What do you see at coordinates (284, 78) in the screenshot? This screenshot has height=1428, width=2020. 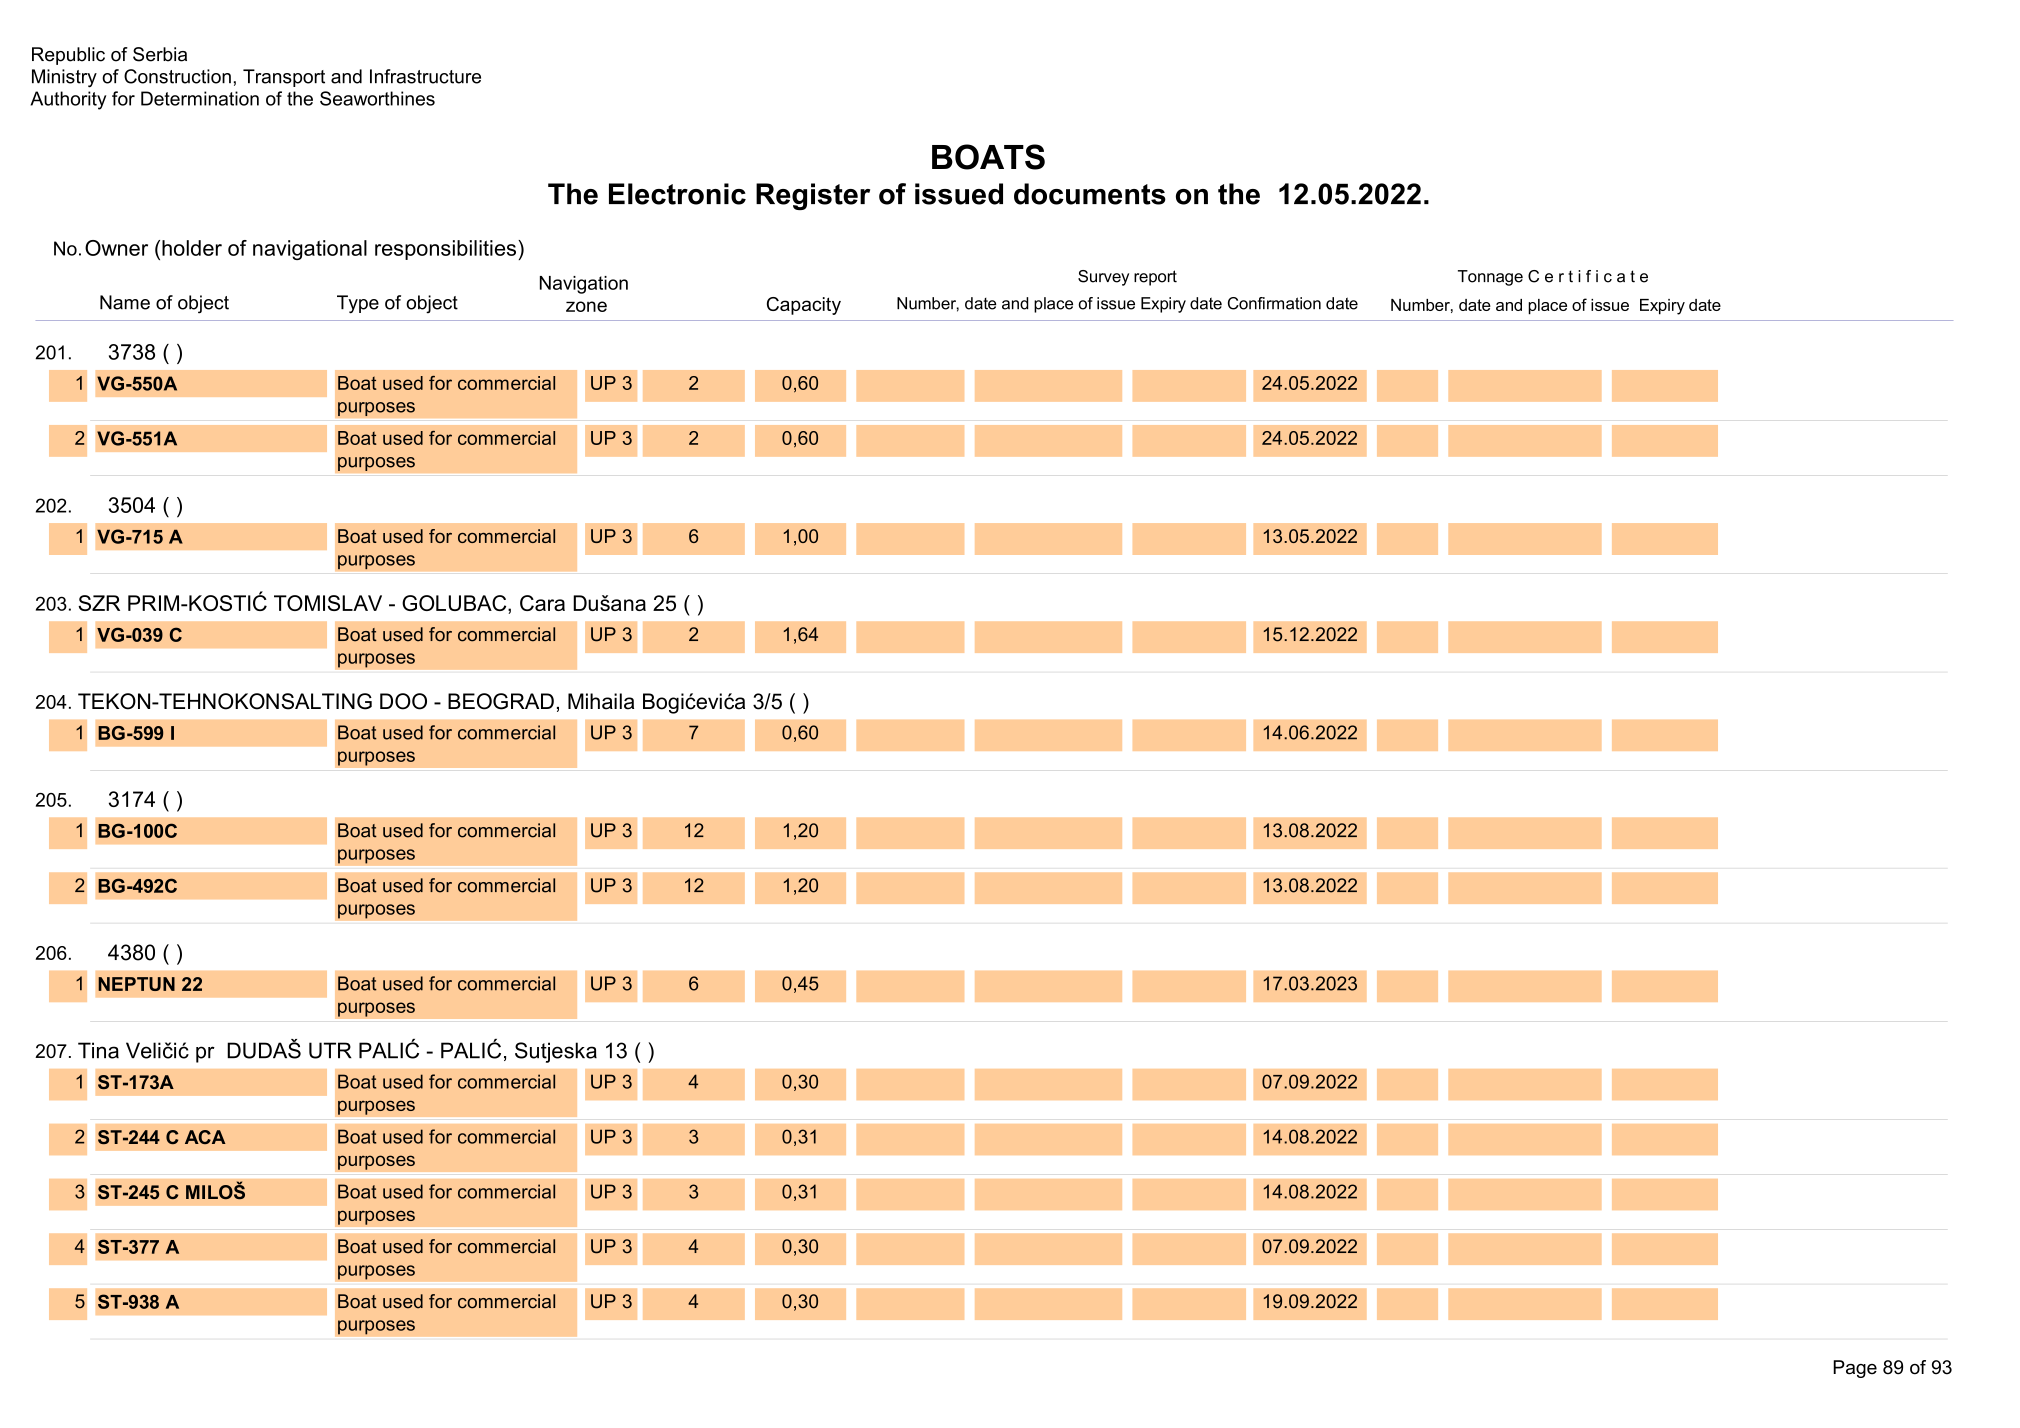 I see `Transport` at bounding box center [284, 78].
